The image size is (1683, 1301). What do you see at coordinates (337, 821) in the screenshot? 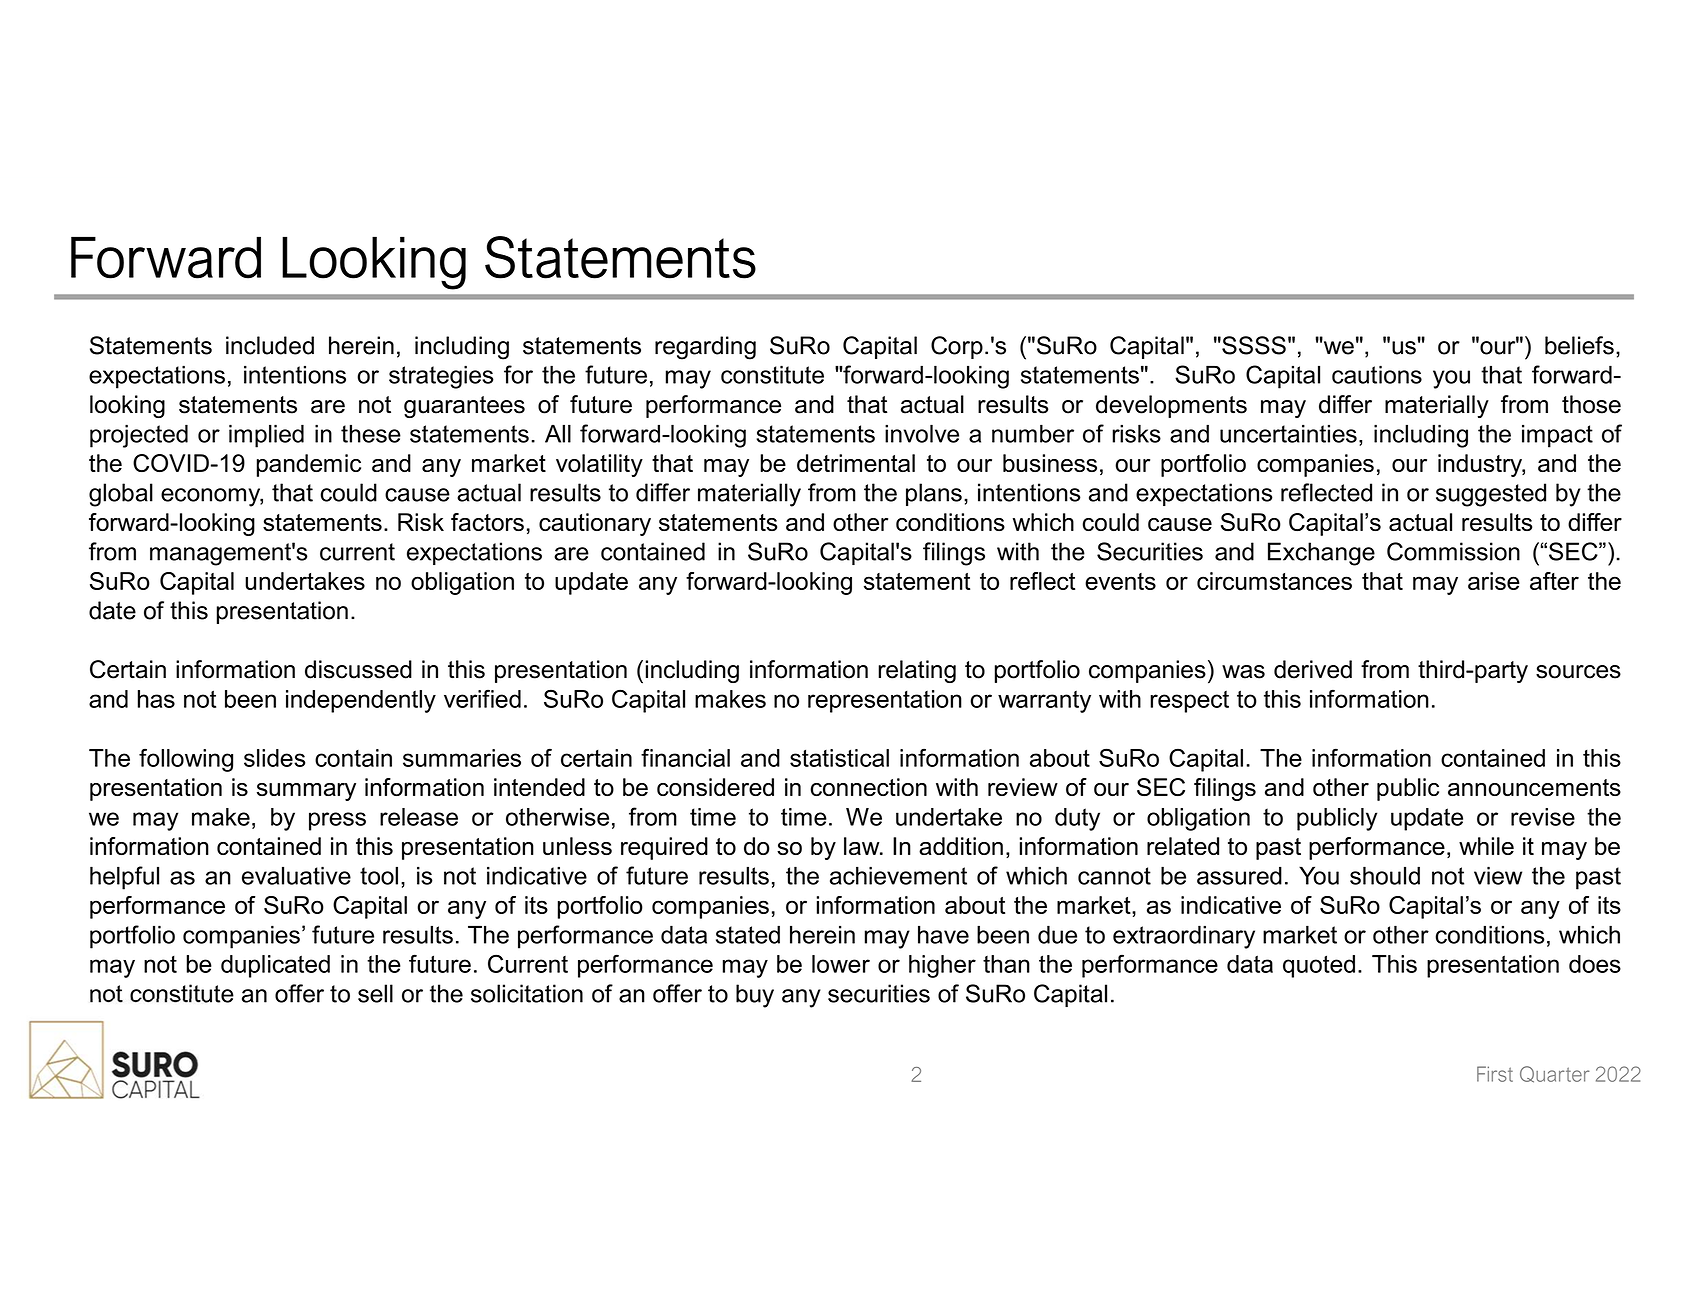
I see `press` at bounding box center [337, 821].
